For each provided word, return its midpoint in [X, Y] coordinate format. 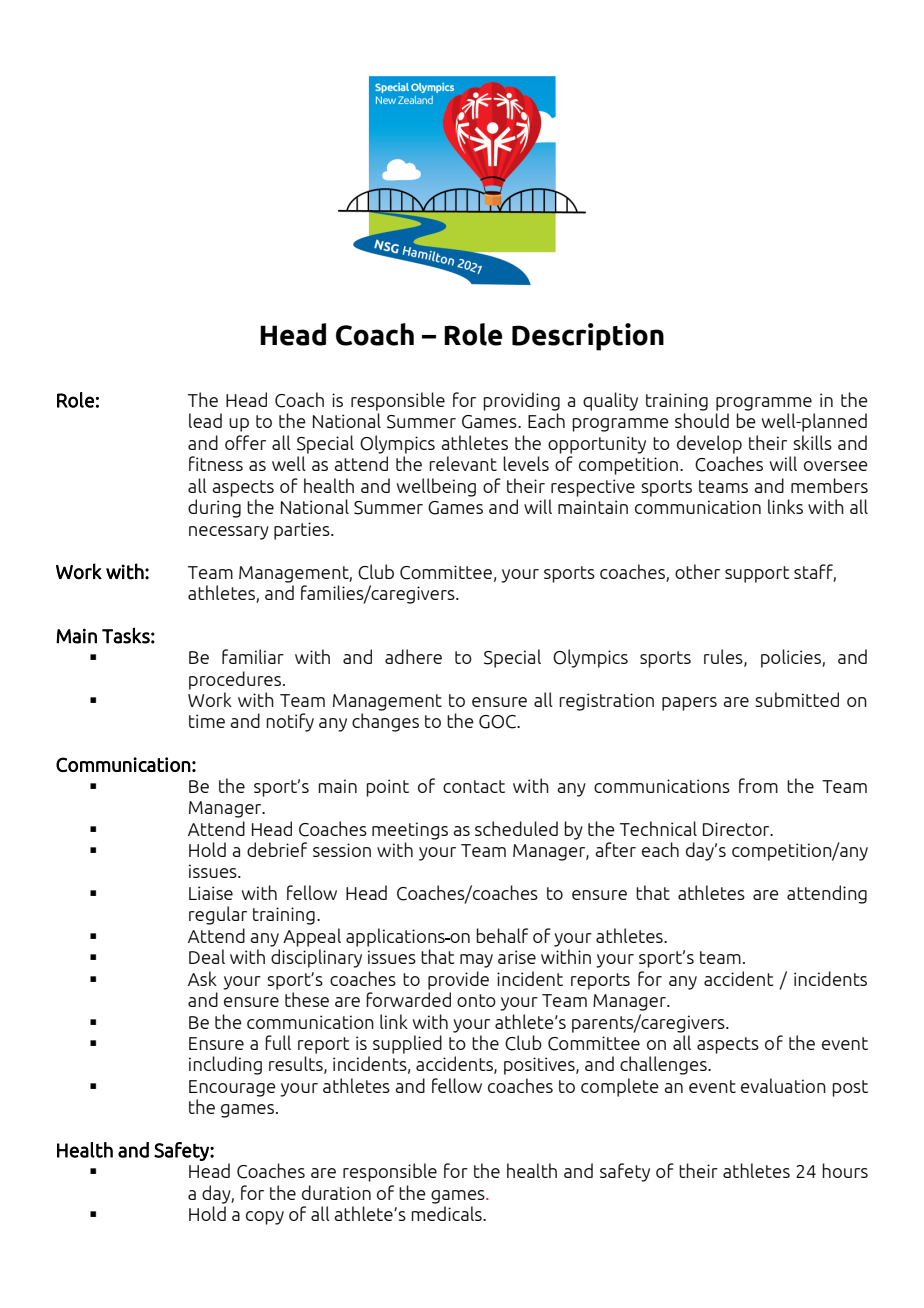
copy [265, 1218]
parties [303, 531]
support [757, 574]
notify [290, 722]
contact [474, 786]
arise [517, 957]
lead [205, 420]
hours [845, 1170]
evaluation [783, 1085]
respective [593, 488]
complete [620, 1087]
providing [521, 401]
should [702, 420]
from [758, 785]
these [307, 999]
